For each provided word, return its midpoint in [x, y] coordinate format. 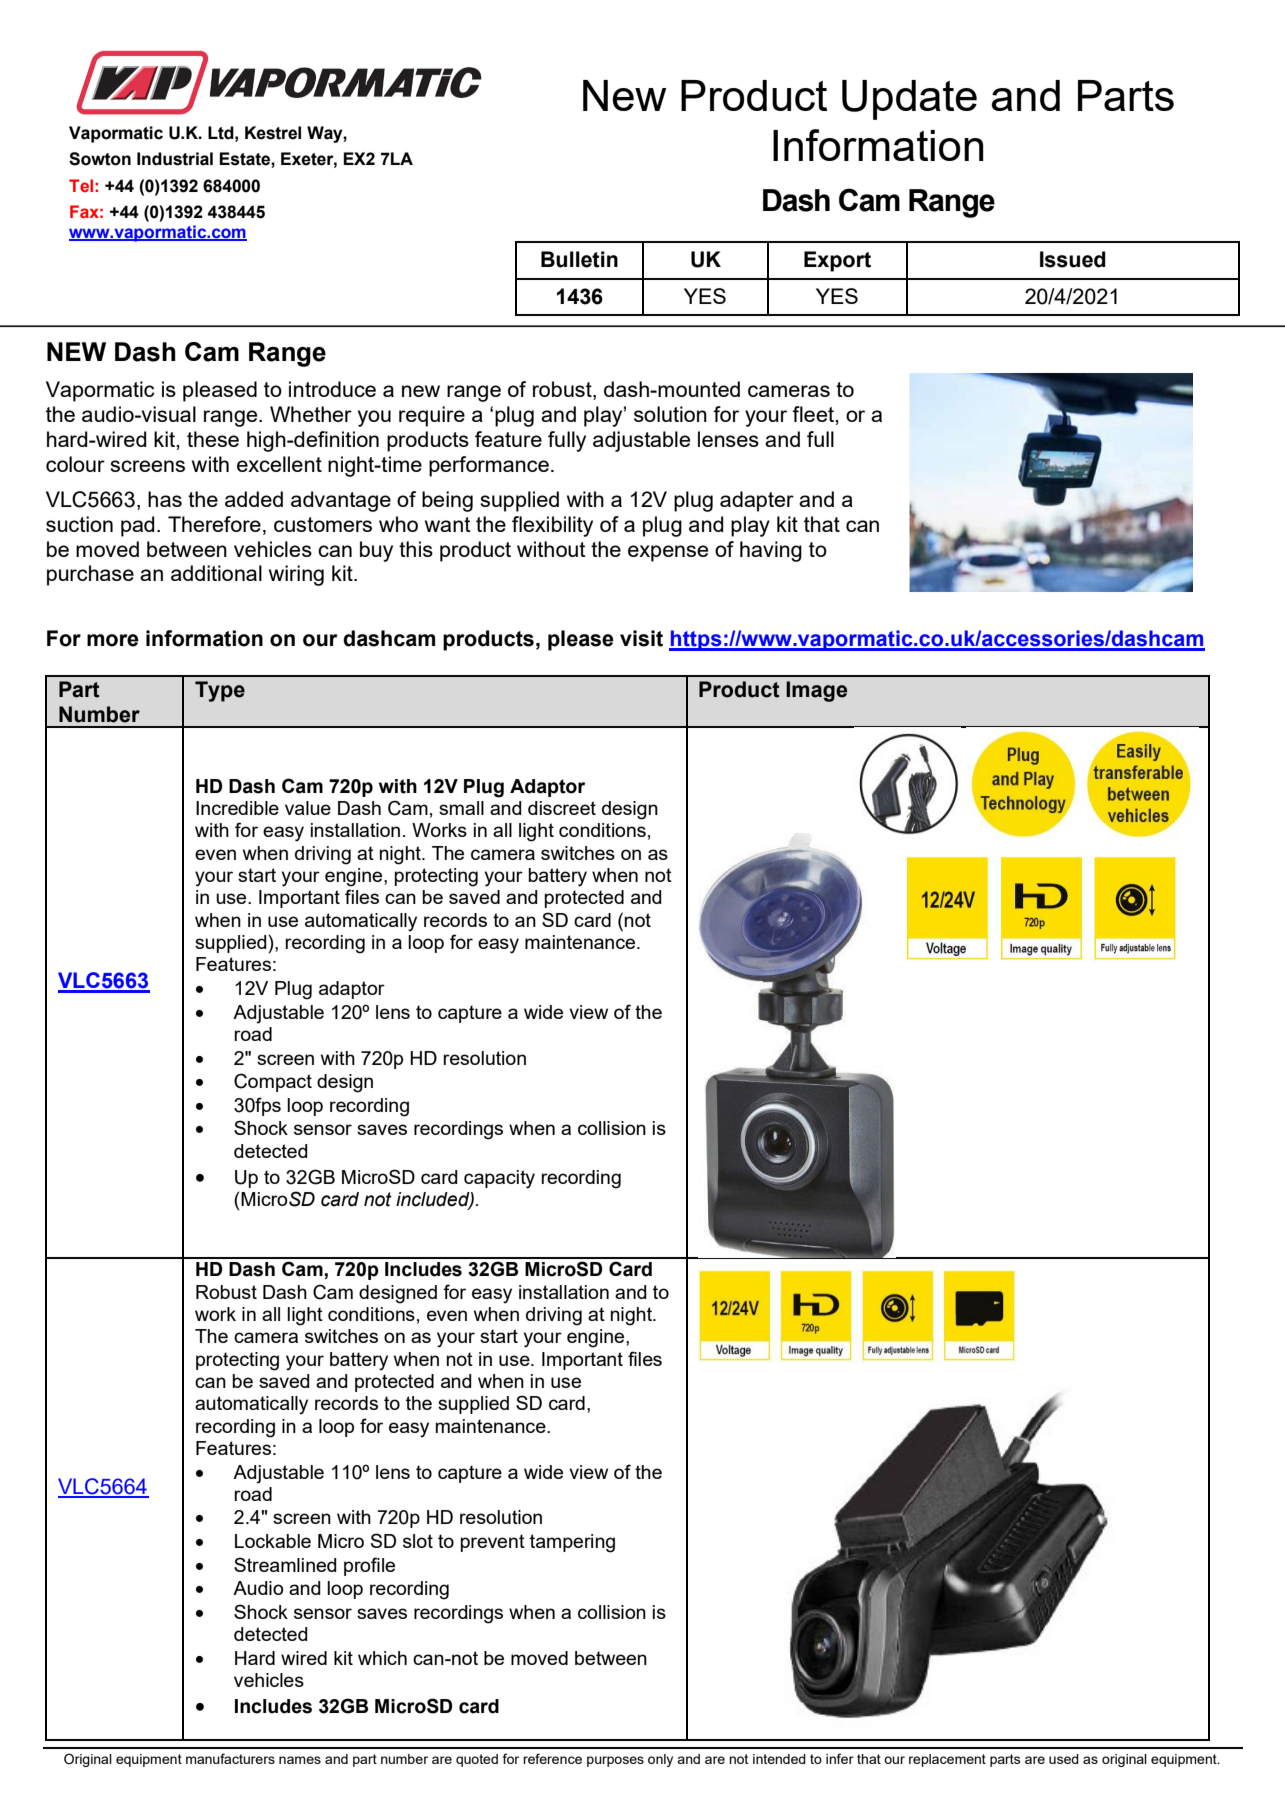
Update [909, 100]
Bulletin [579, 259]
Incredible [237, 808]
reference [552, 1758]
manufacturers [230, 1758]
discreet [562, 808]
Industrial [175, 159]
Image [816, 691]
